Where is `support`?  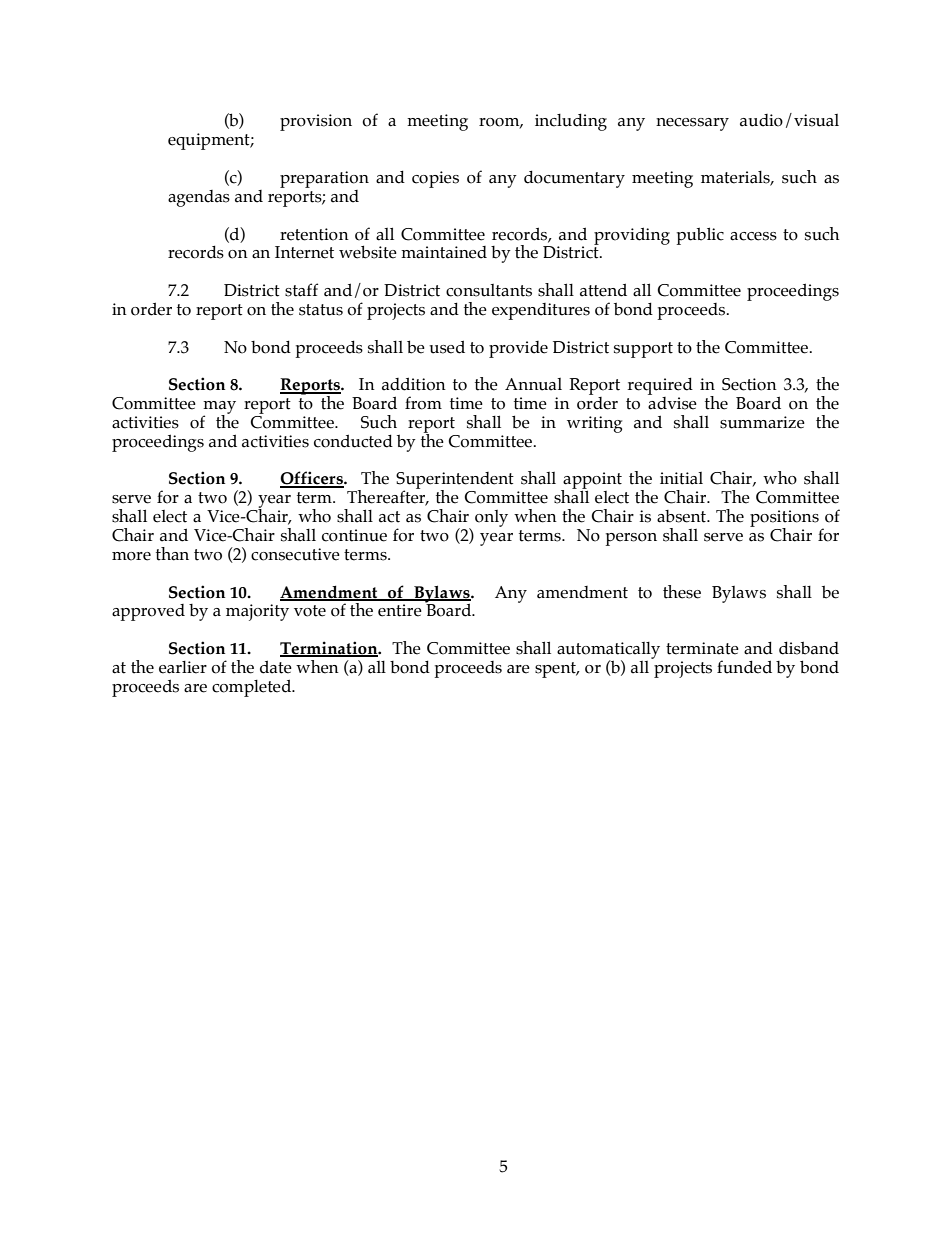
support is located at coordinates (643, 350).
